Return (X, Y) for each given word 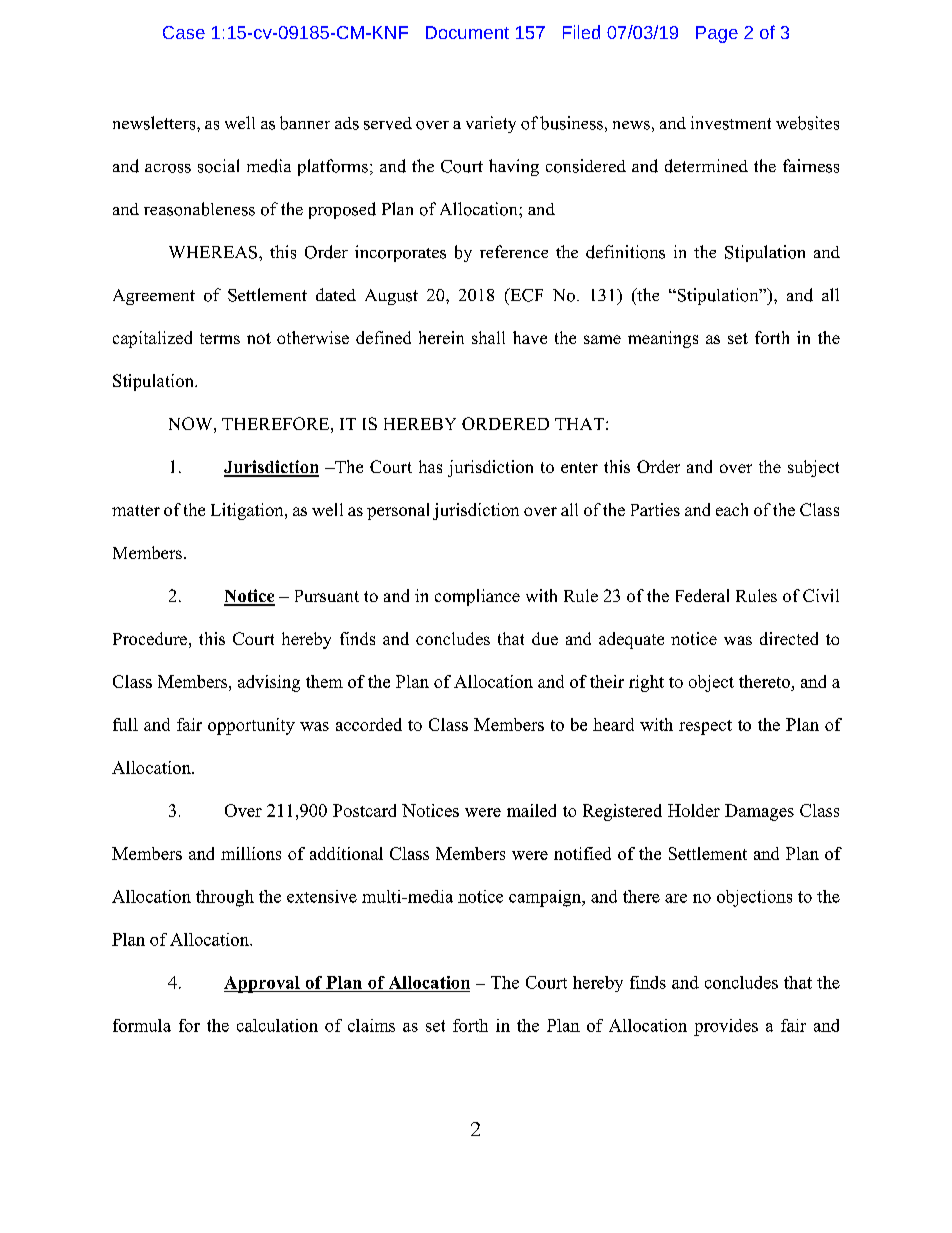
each (732, 509)
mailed (531, 810)
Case (184, 32)
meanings (663, 339)
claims (371, 1025)
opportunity (251, 726)
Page (717, 34)
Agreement (154, 297)
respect (705, 727)
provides (726, 1027)
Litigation (248, 511)
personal (398, 511)
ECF (525, 295)
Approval (263, 984)
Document (467, 32)
